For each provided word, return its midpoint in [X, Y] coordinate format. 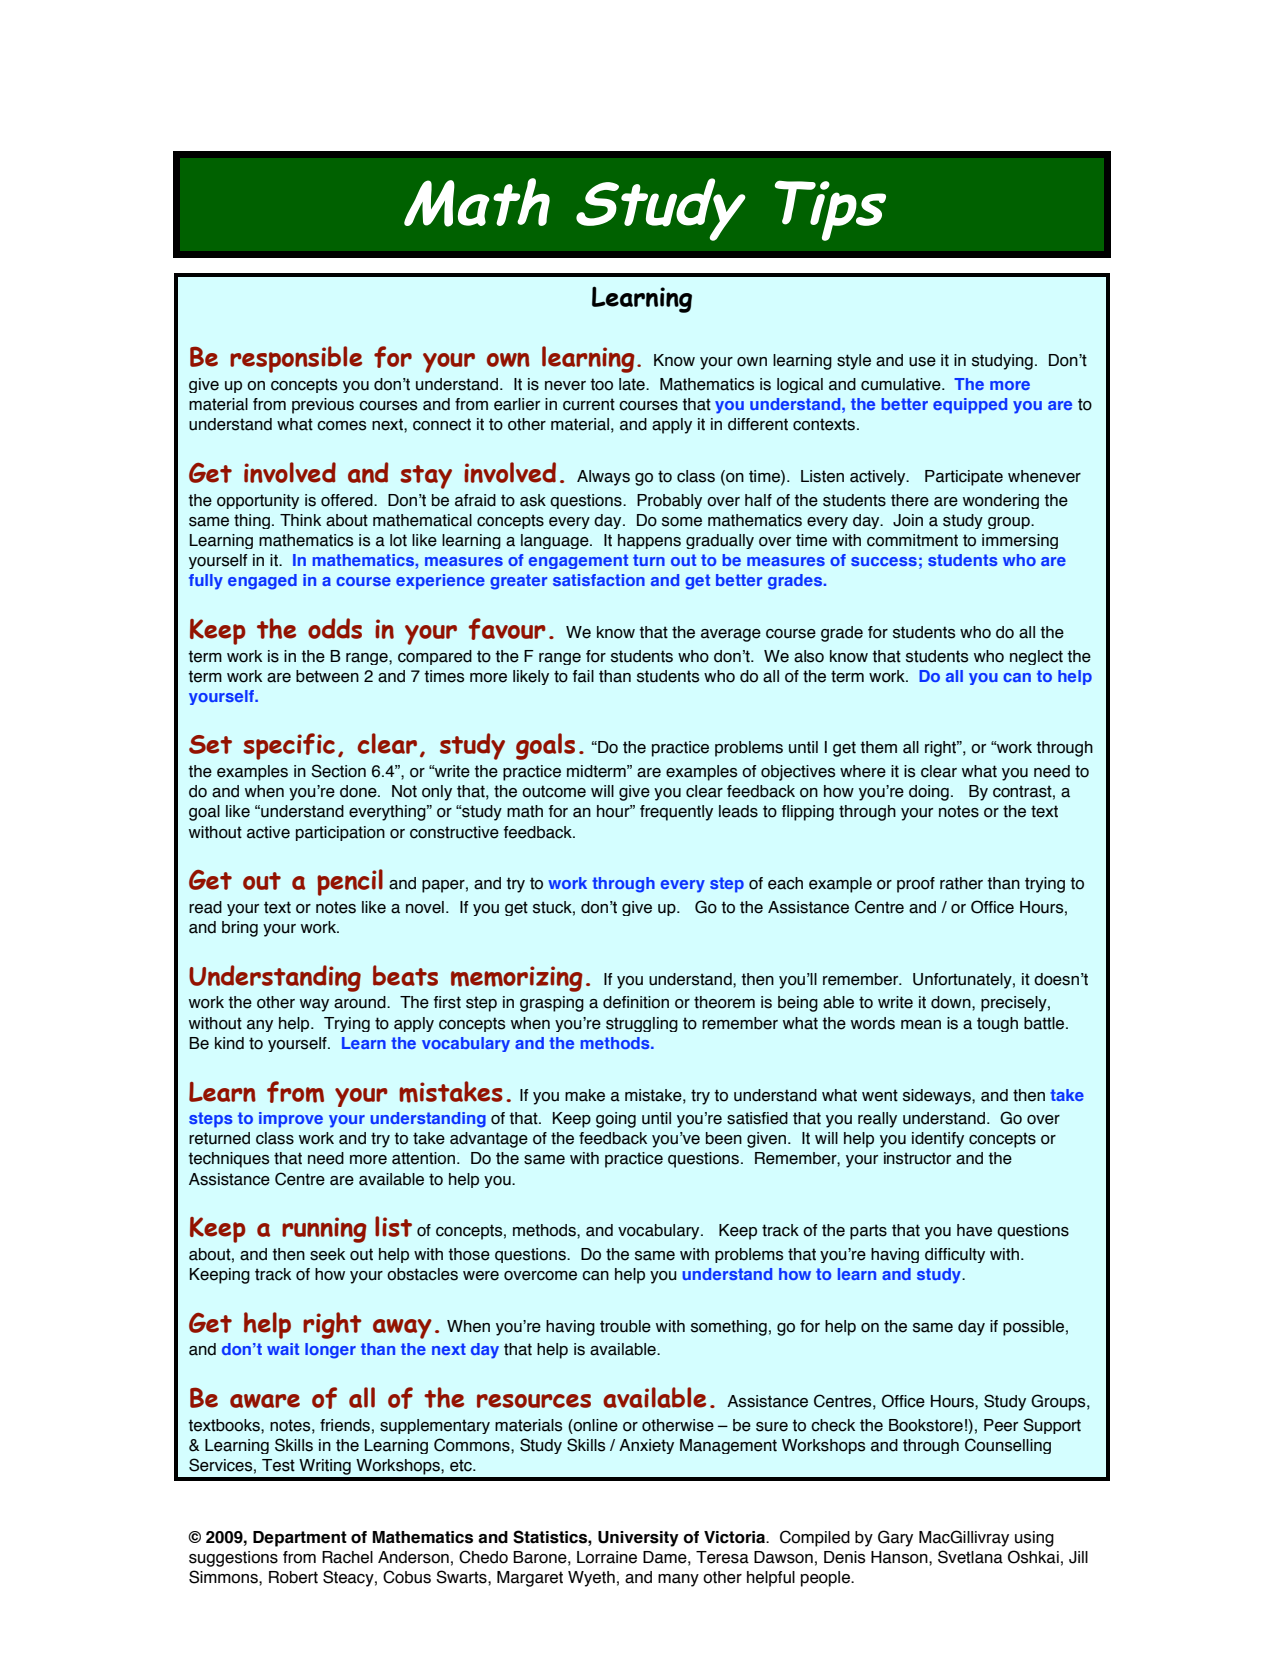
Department [300, 1539]
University [638, 1539]
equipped [970, 406]
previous [323, 406]
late [633, 384]
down [952, 1002]
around [361, 1002]
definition [636, 1002]
